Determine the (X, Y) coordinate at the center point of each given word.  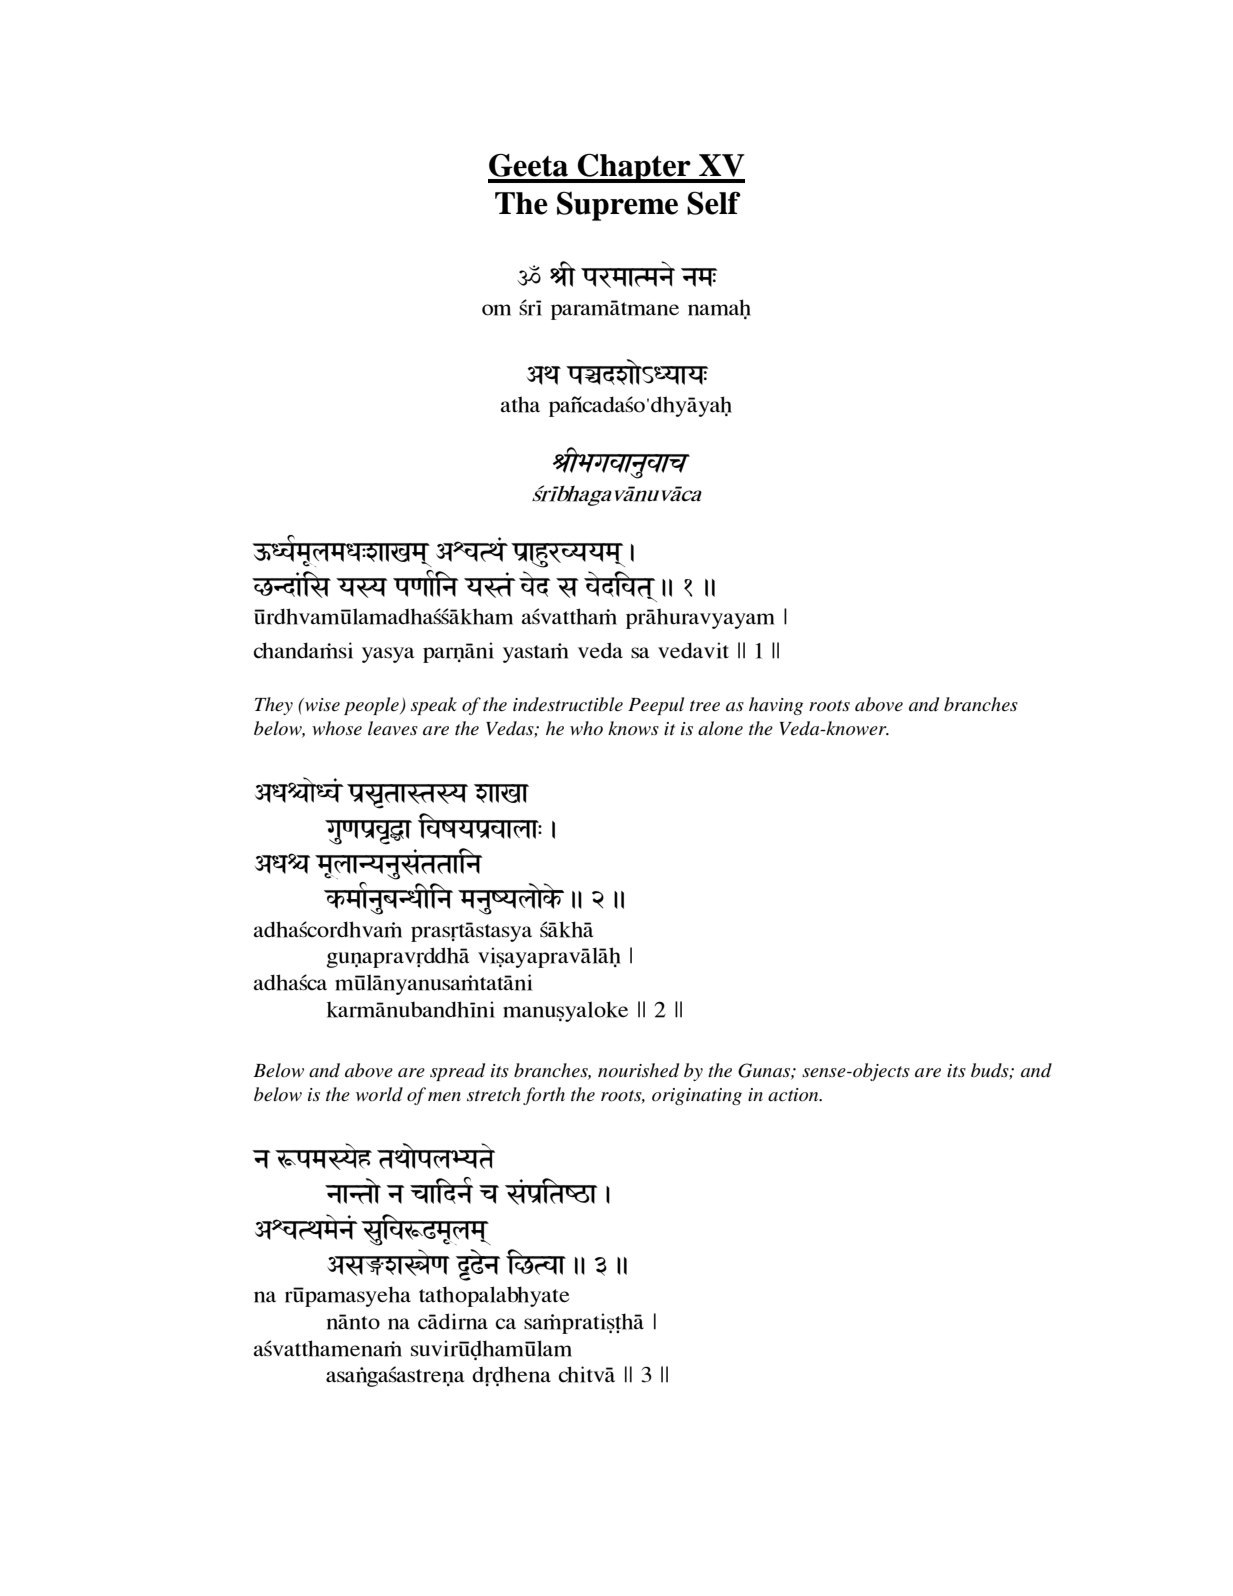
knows (633, 728)
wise (321, 705)
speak (434, 706)
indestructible (568, 704)
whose (337, 728)
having (776, 706)
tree (705, 705)
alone (720, 728)
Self (714, 203)
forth (544, 1096)
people (372, 706)
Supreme (617, 206)
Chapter (634, 168)
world (379, 1094)
